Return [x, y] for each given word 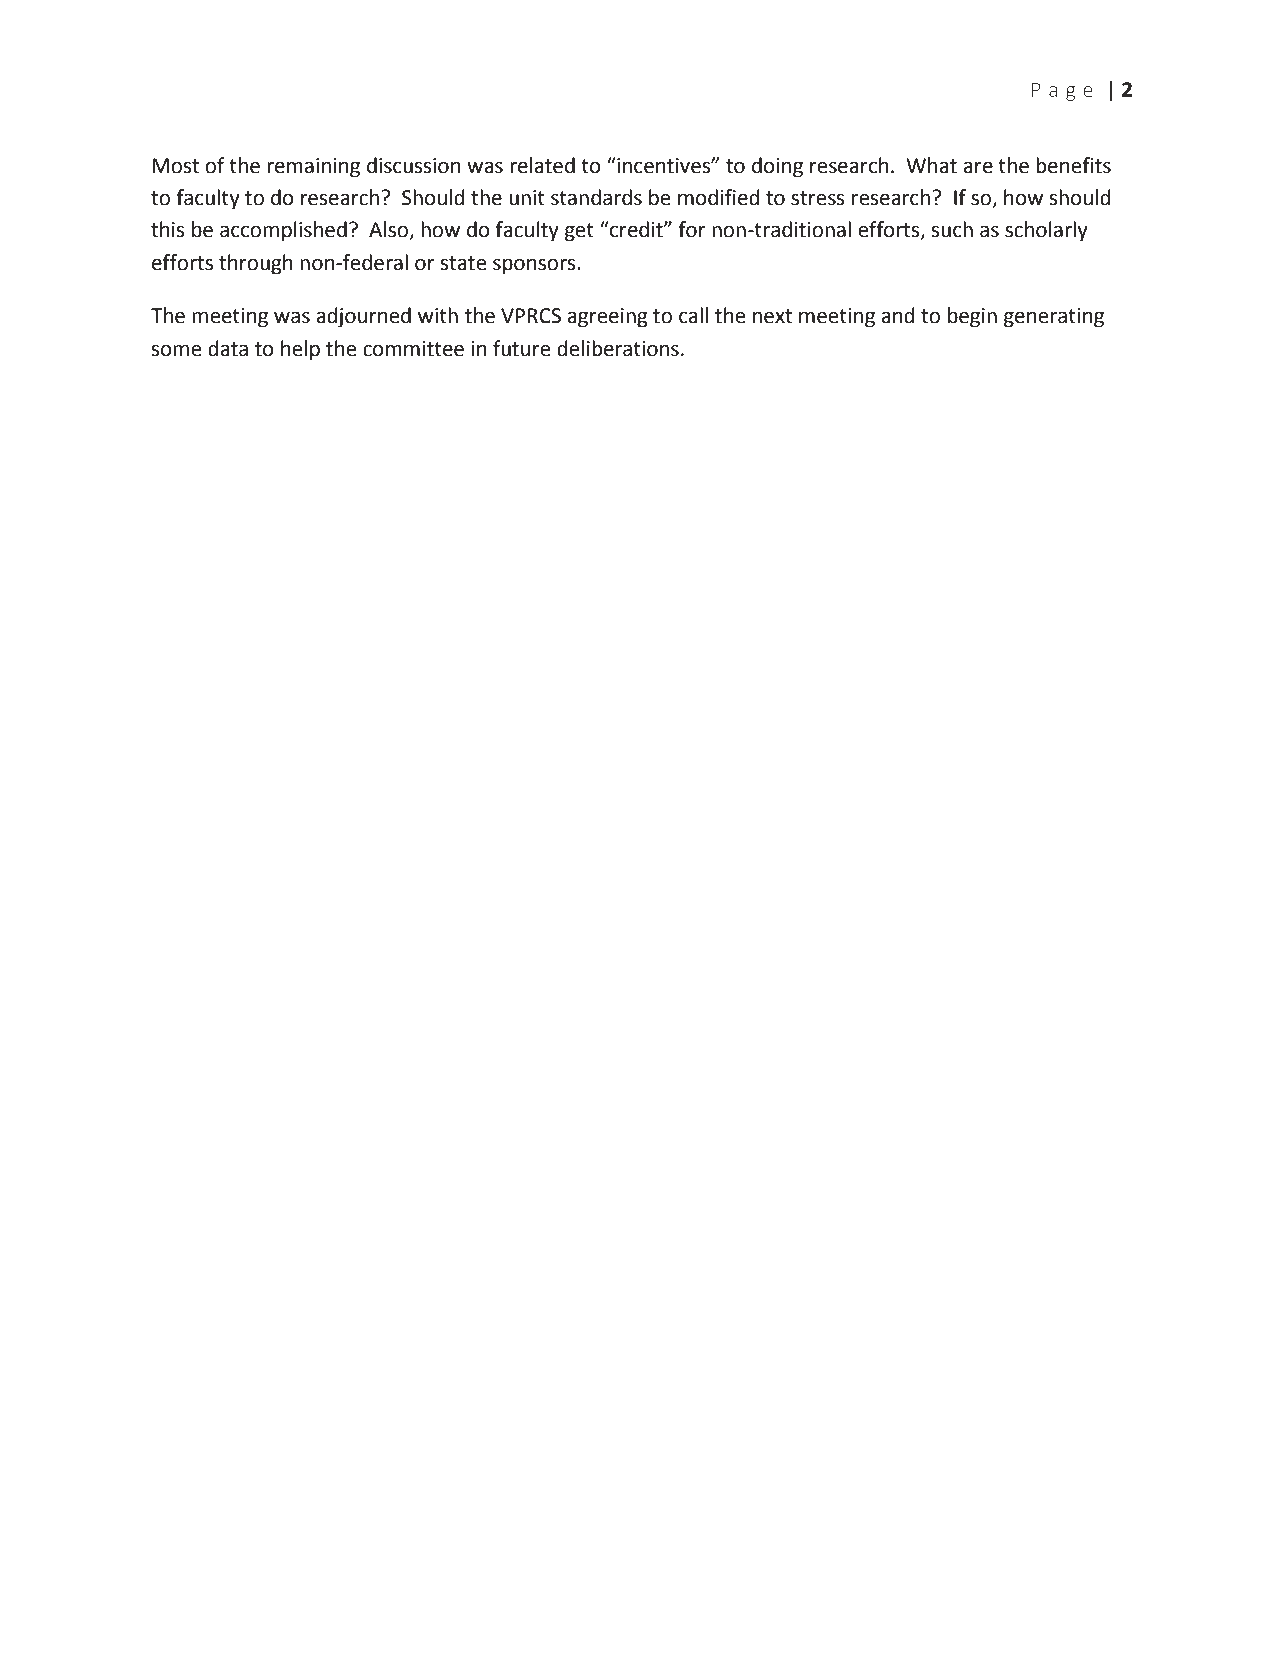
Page [1062, 91]
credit [636, 229]
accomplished [283, 231]
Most [176, 166]
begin [972, 317]
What [931, 165]
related [542, 165]
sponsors [535, 266]
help [300, 350]
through [256, 264]
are [978, 167]
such [952, 229]
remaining [313, 168]
